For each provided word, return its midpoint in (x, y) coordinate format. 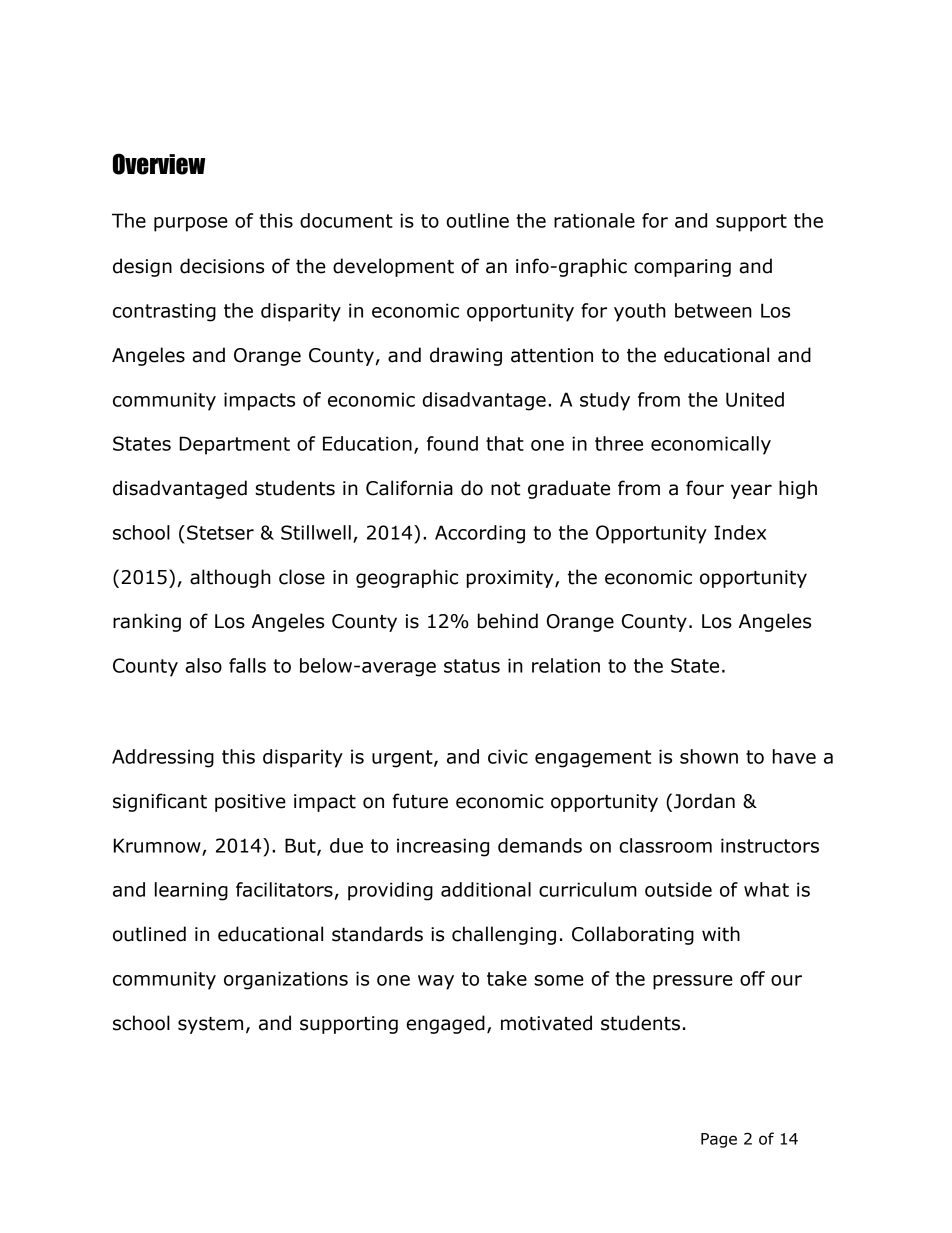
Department (234, 445)
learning (191, 891)
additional (486, 889)
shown (709, 756)
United (755, 399)
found (452, 443)
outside (678, 889)
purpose (191, 224)
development (393, 267)
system (210, 1025)
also (203, 665)
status (472, 666)
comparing (682, 268)
